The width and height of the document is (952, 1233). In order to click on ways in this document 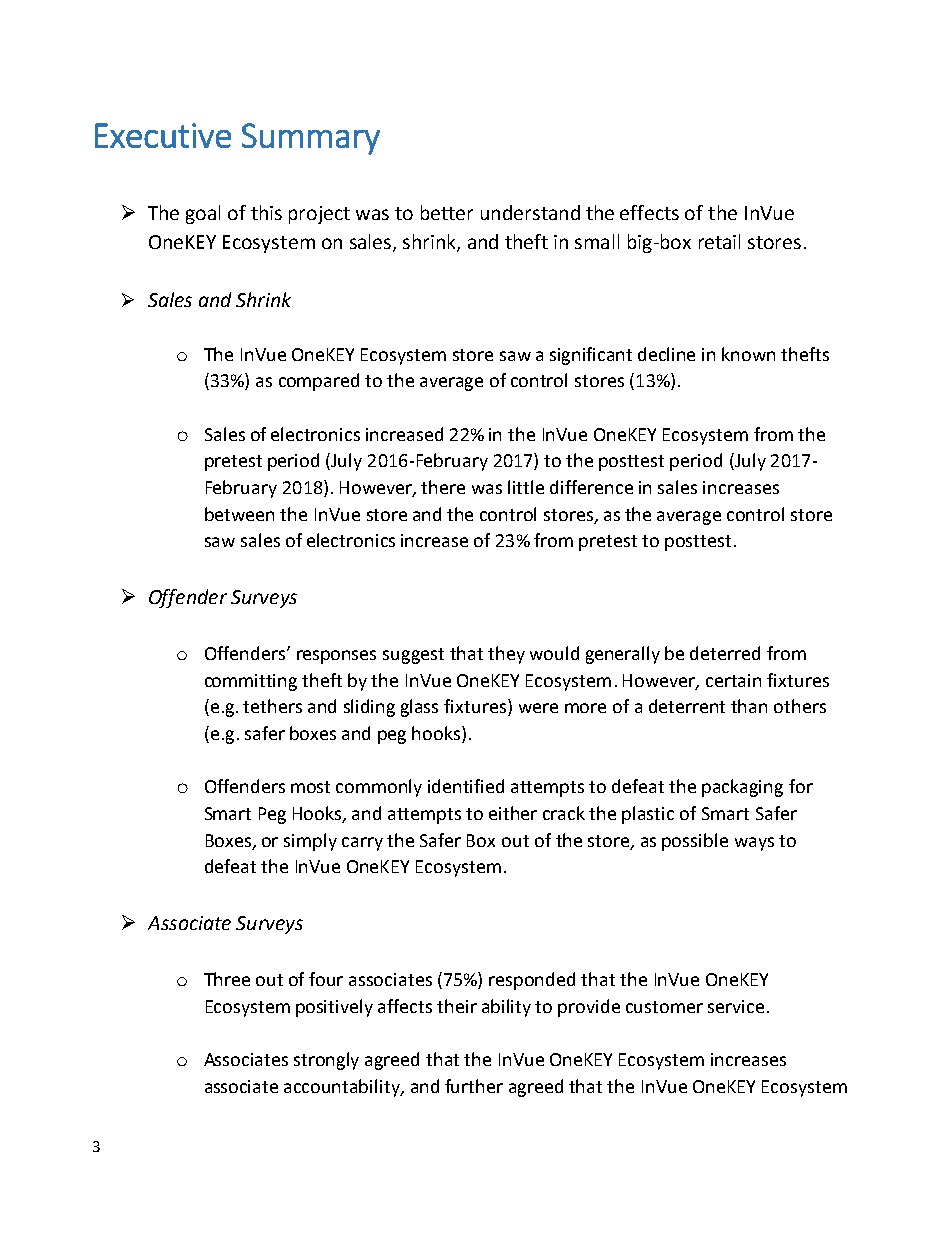, I will do `click(754, 844)`.
